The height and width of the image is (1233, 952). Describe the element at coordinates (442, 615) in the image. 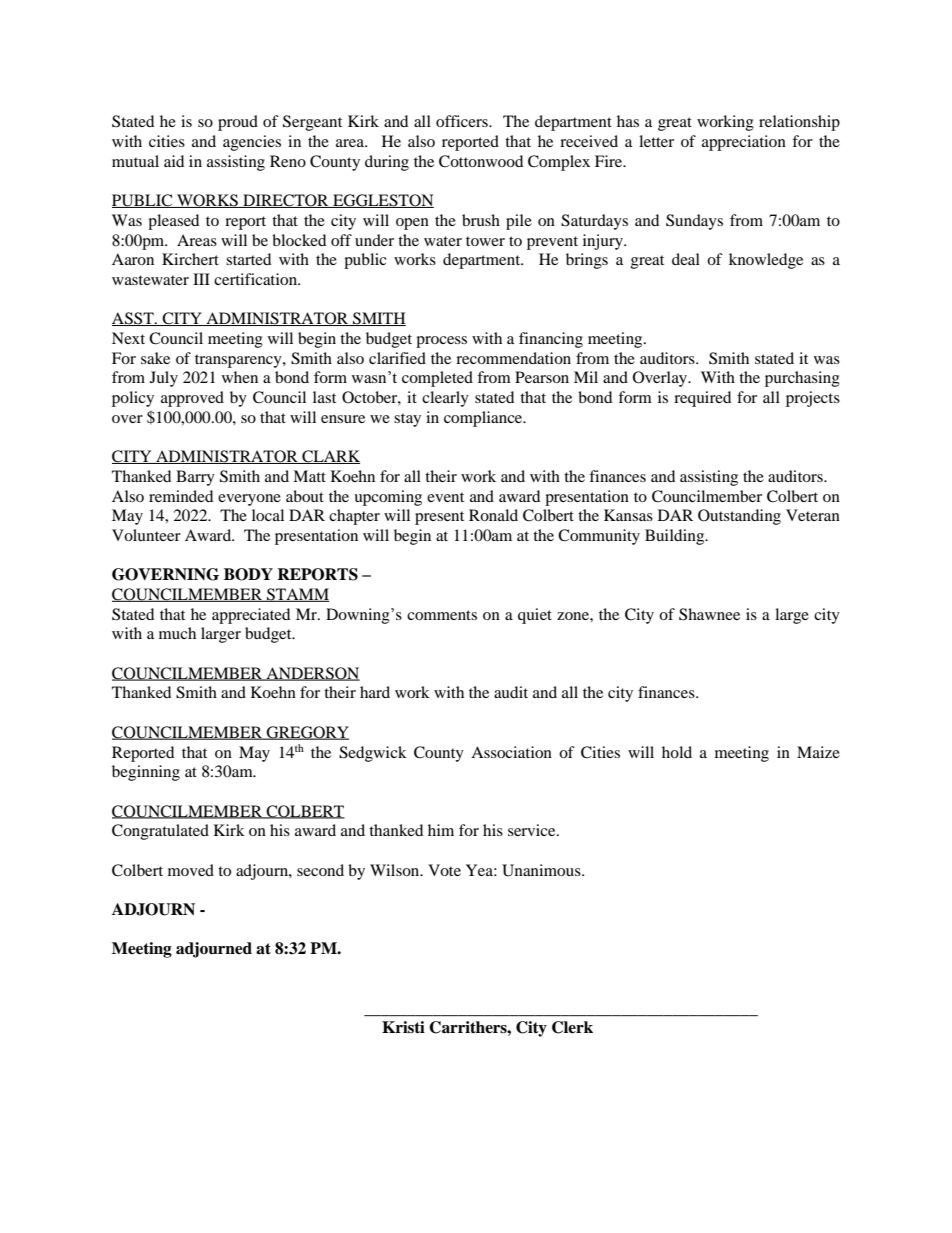

I see `comments` at that location.
